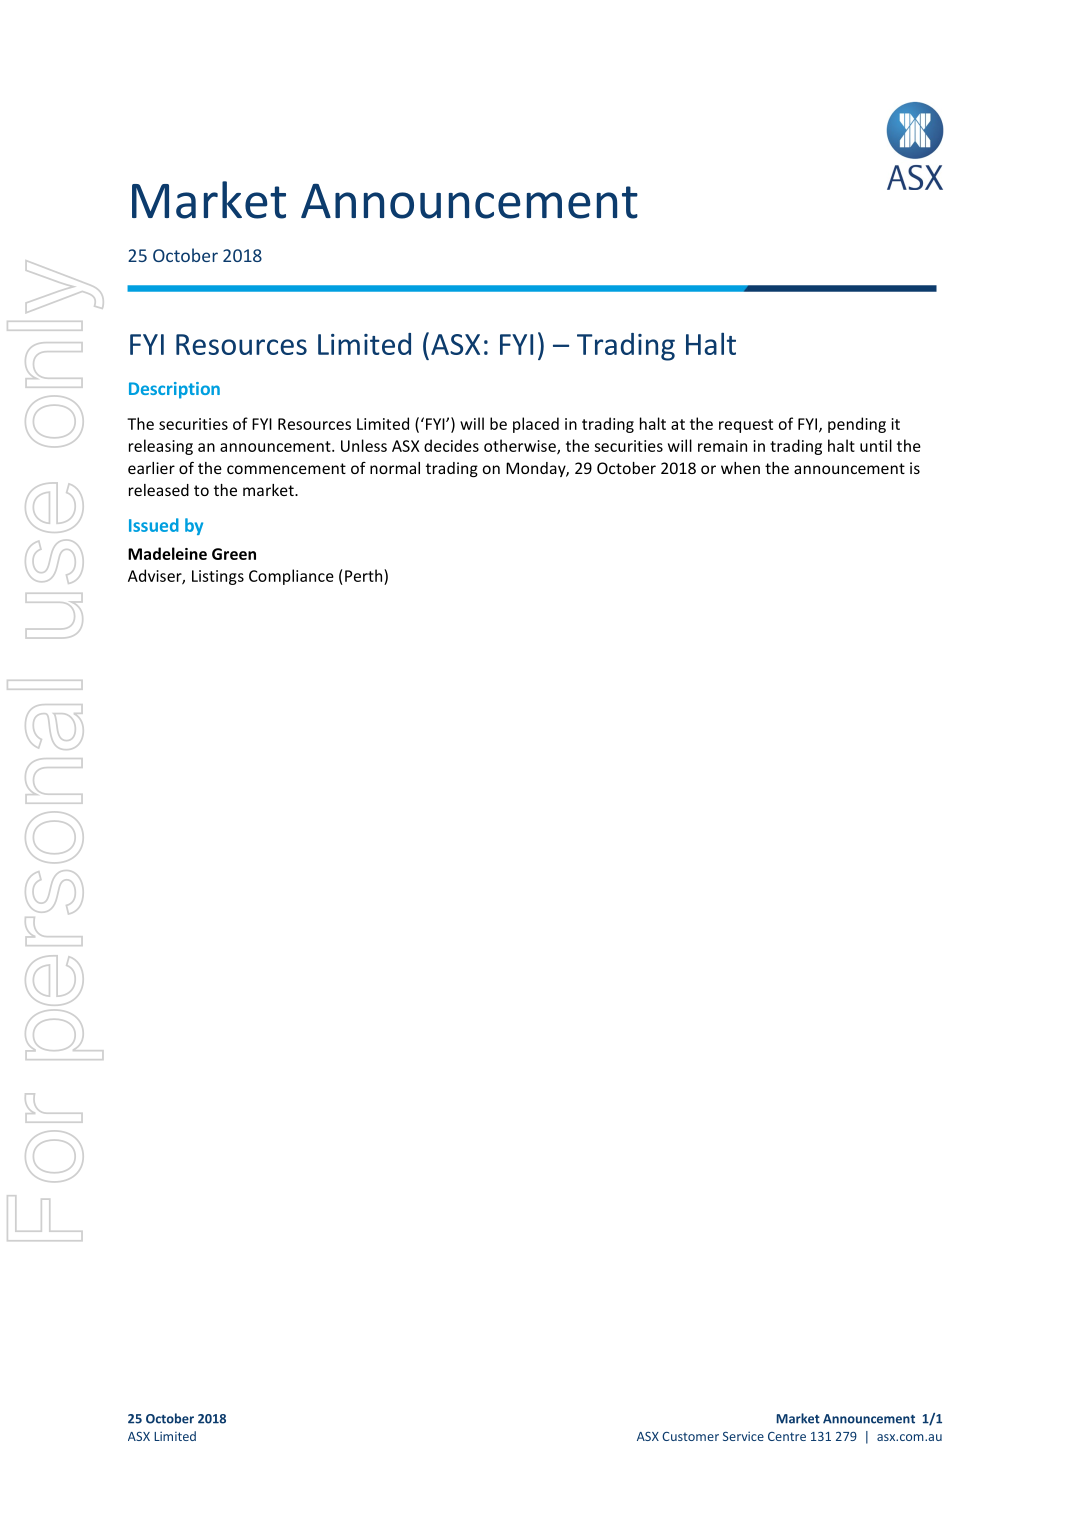  Describe the element at coordinates (167, 553) in the image. I see `Madeleine` at that location.
